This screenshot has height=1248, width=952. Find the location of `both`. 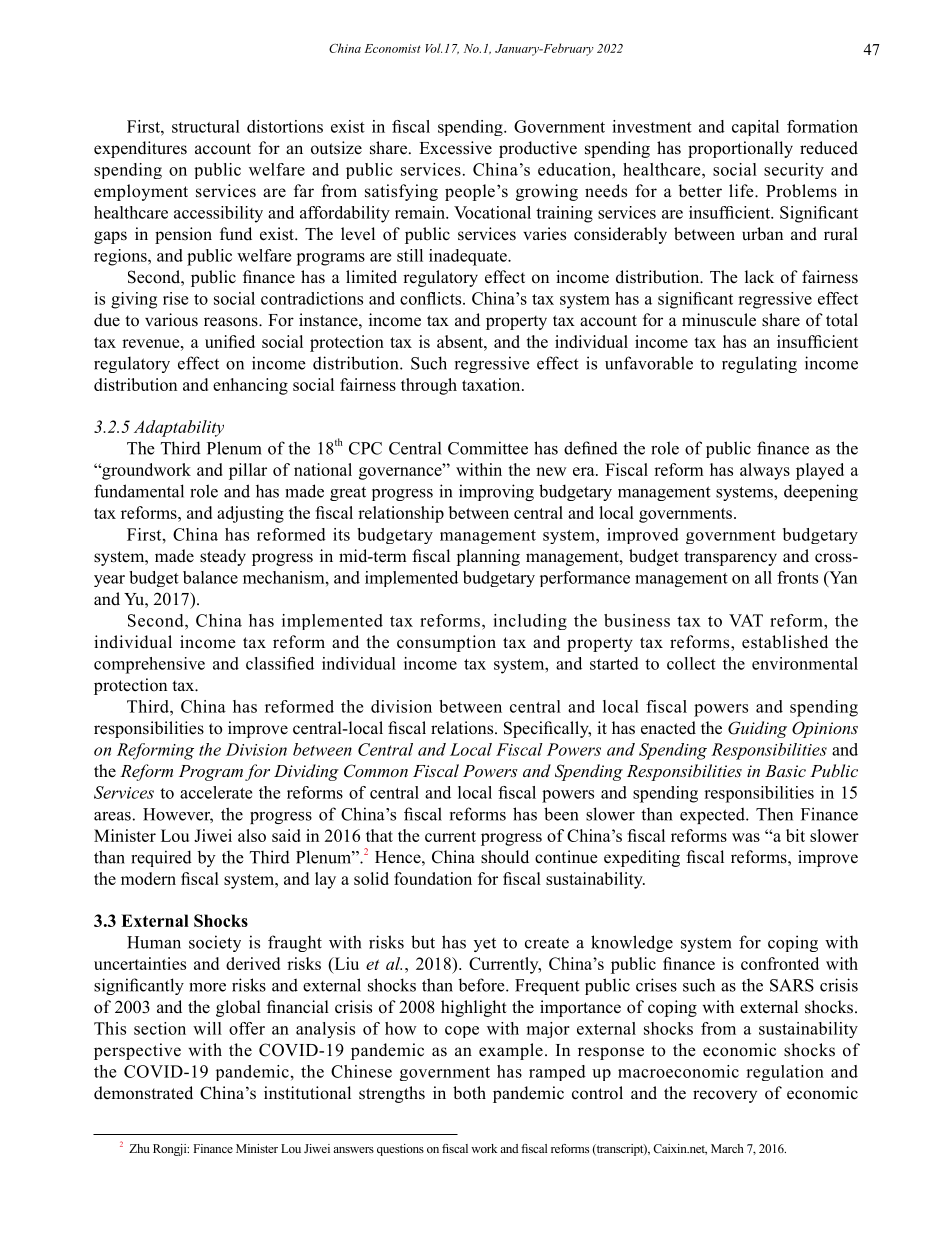

both is located at coordinates (469, 1093).
